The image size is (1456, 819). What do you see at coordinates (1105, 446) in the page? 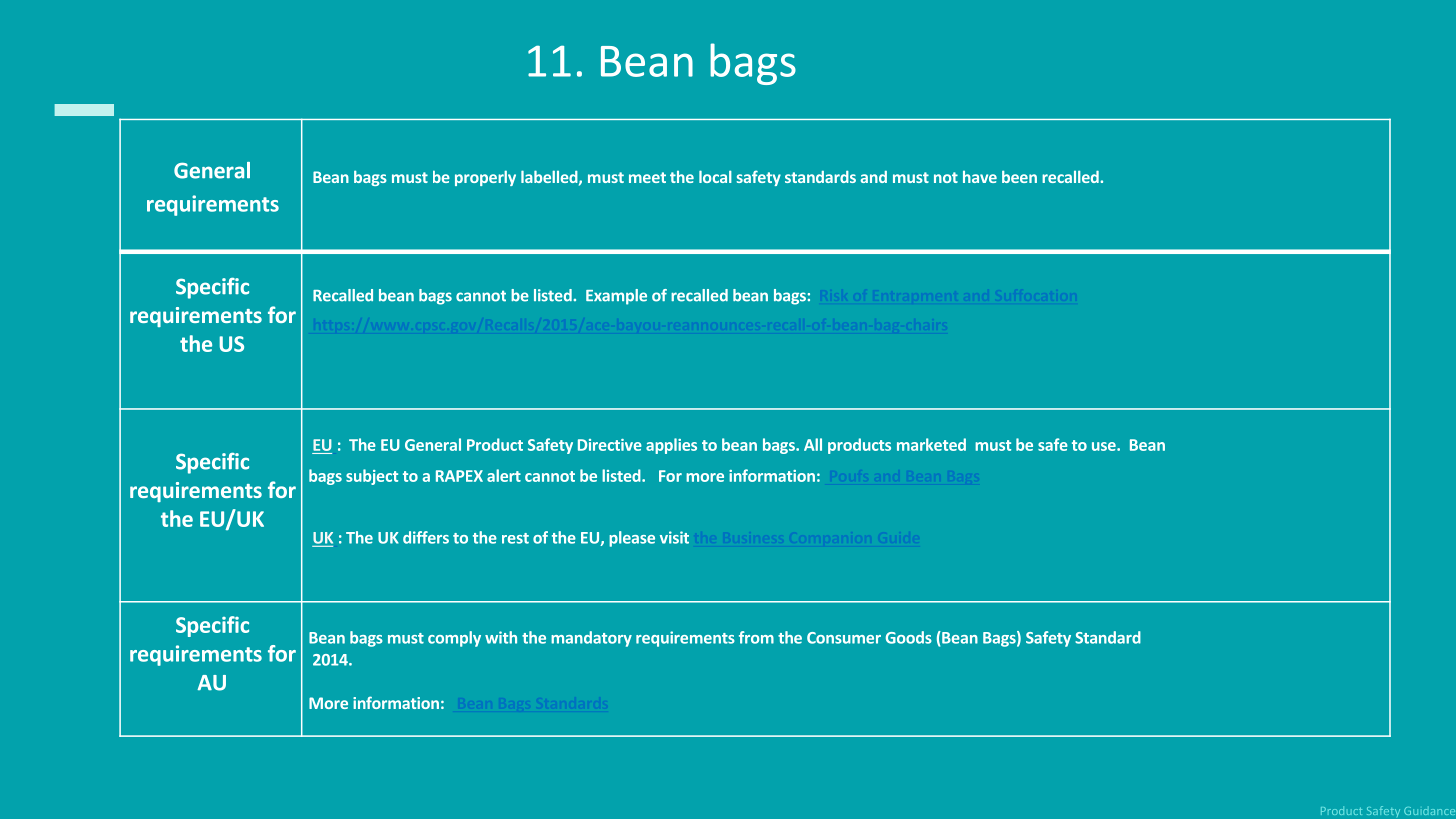
I see `use` at bounding box center [1105, 446].
